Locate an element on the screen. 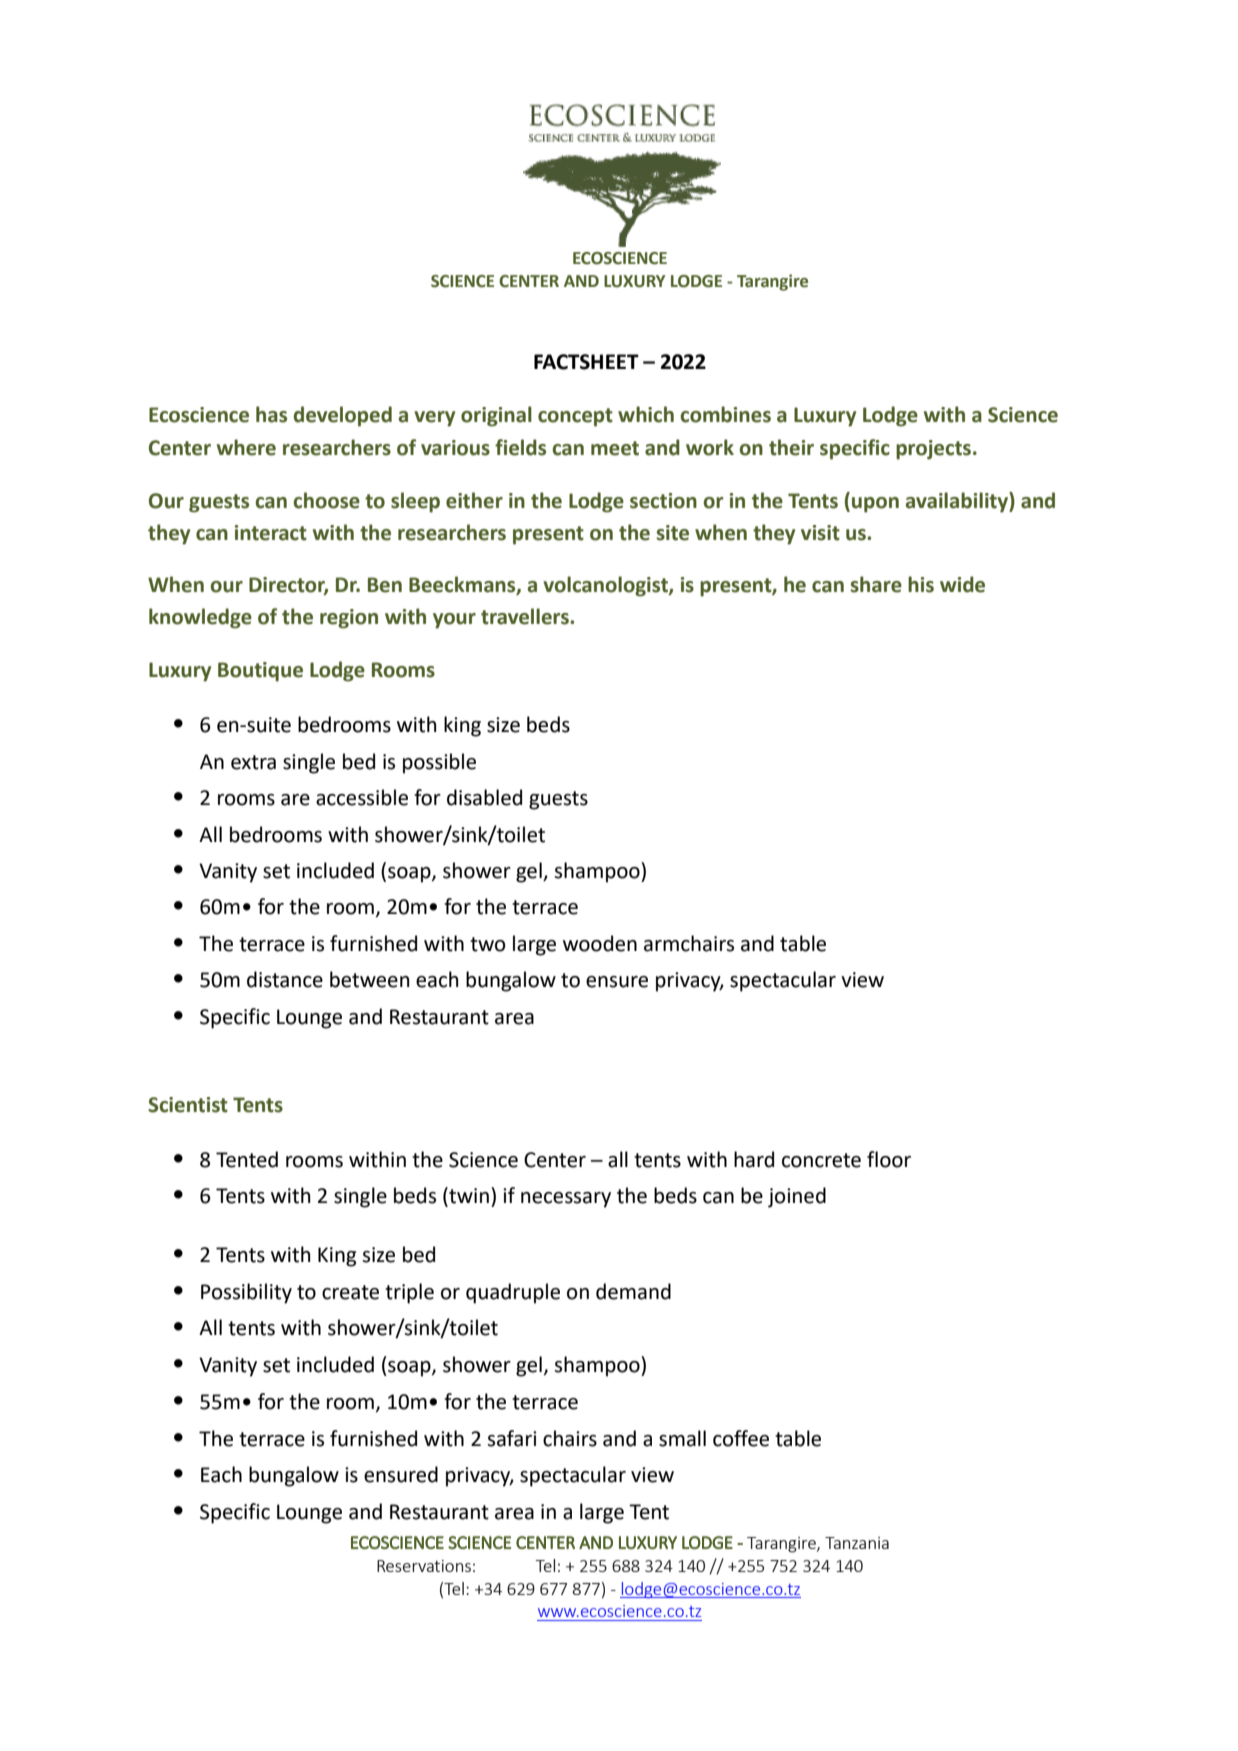 This screenshot has height=1751, width=1238. joined is located at coordinates (797, 1197).
